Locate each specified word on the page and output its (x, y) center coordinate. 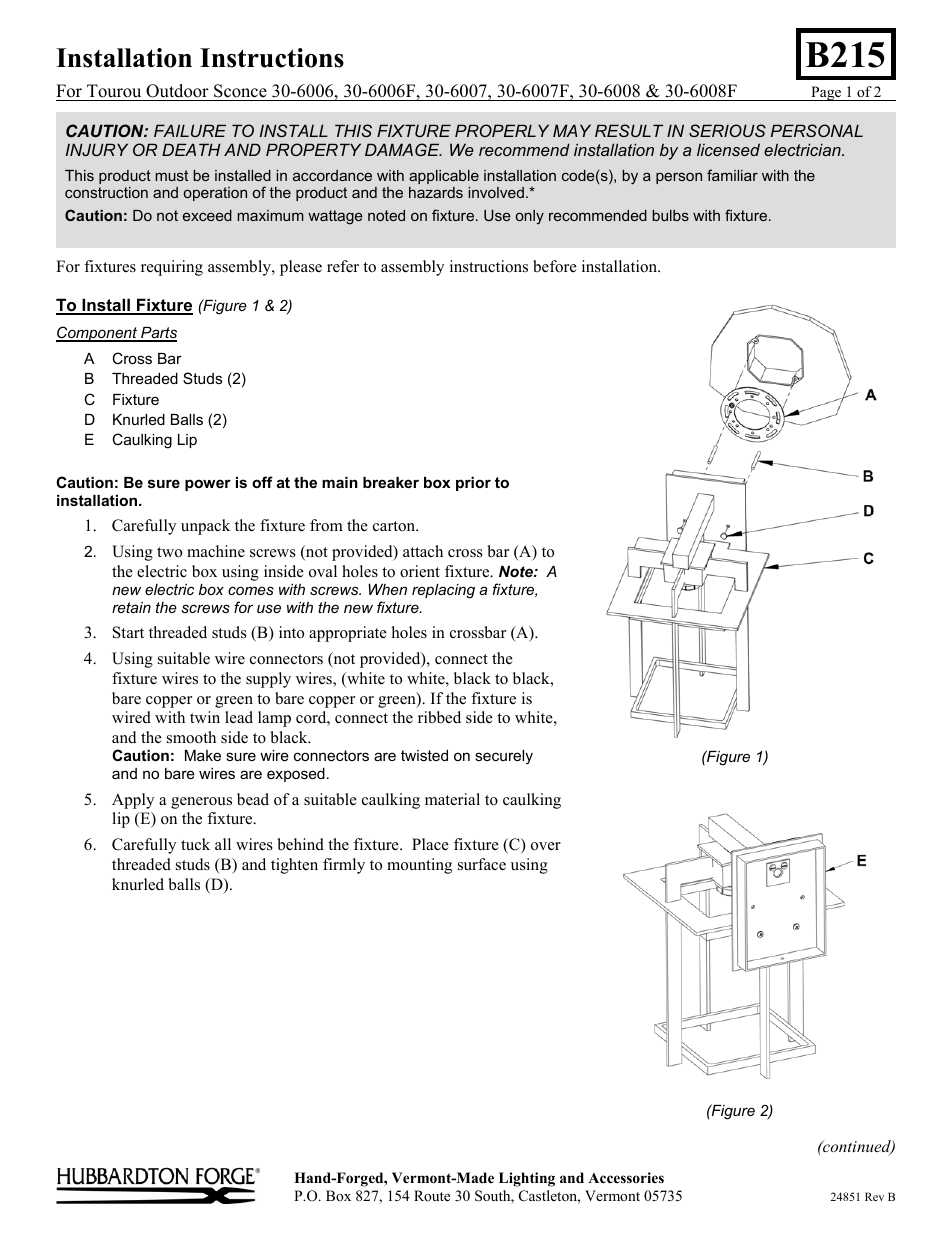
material (452, 799)
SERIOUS (727, 130)
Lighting (527, 1179)
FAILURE (190, 130)
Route (432, 1195)
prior (473, 484)
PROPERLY (502, 130)
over (546, 846)
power (208, 485)
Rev (874, 1196)
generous (201, 803)
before (555, 266)
